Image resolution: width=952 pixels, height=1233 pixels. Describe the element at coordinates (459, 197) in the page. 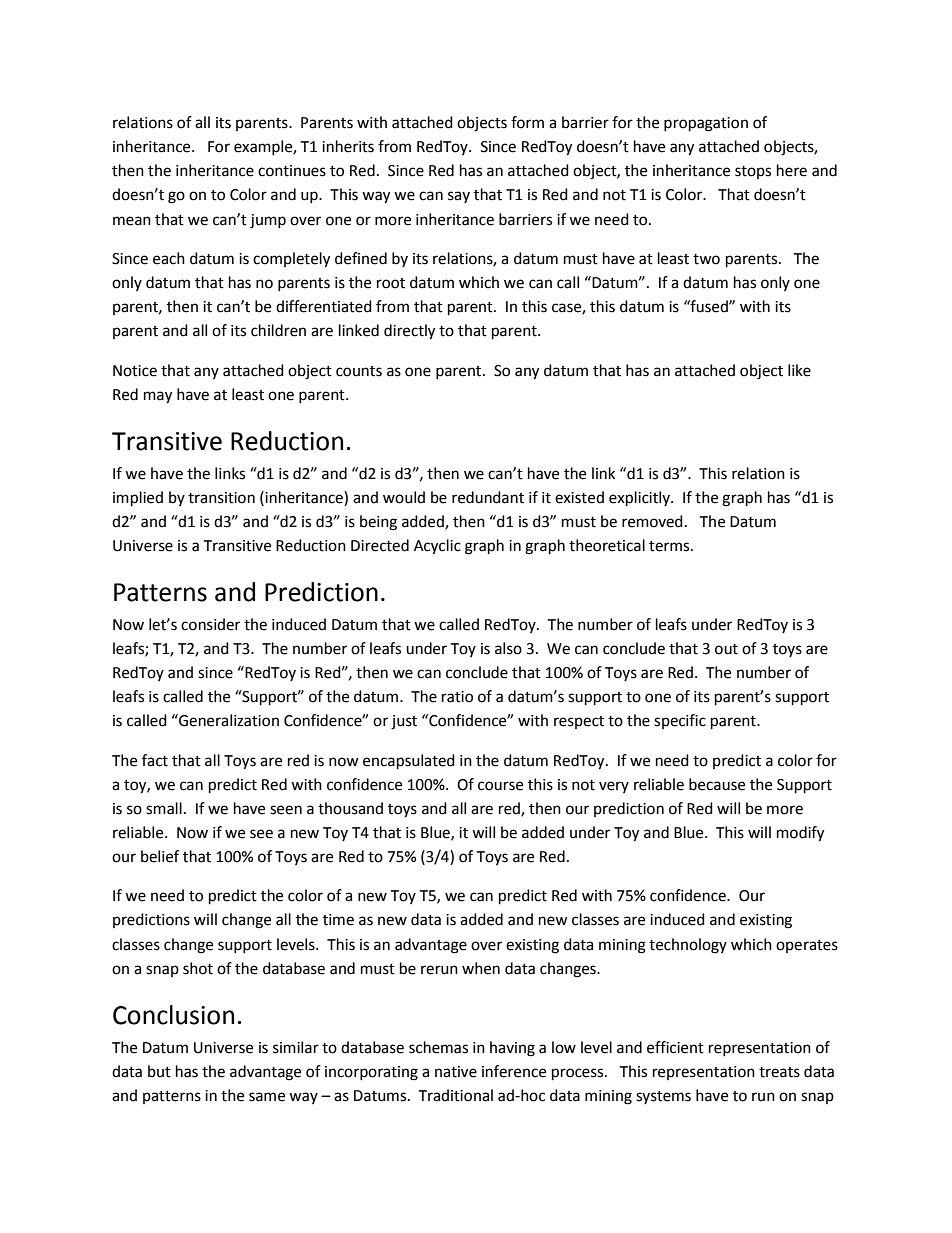

I see `say` at that location.
